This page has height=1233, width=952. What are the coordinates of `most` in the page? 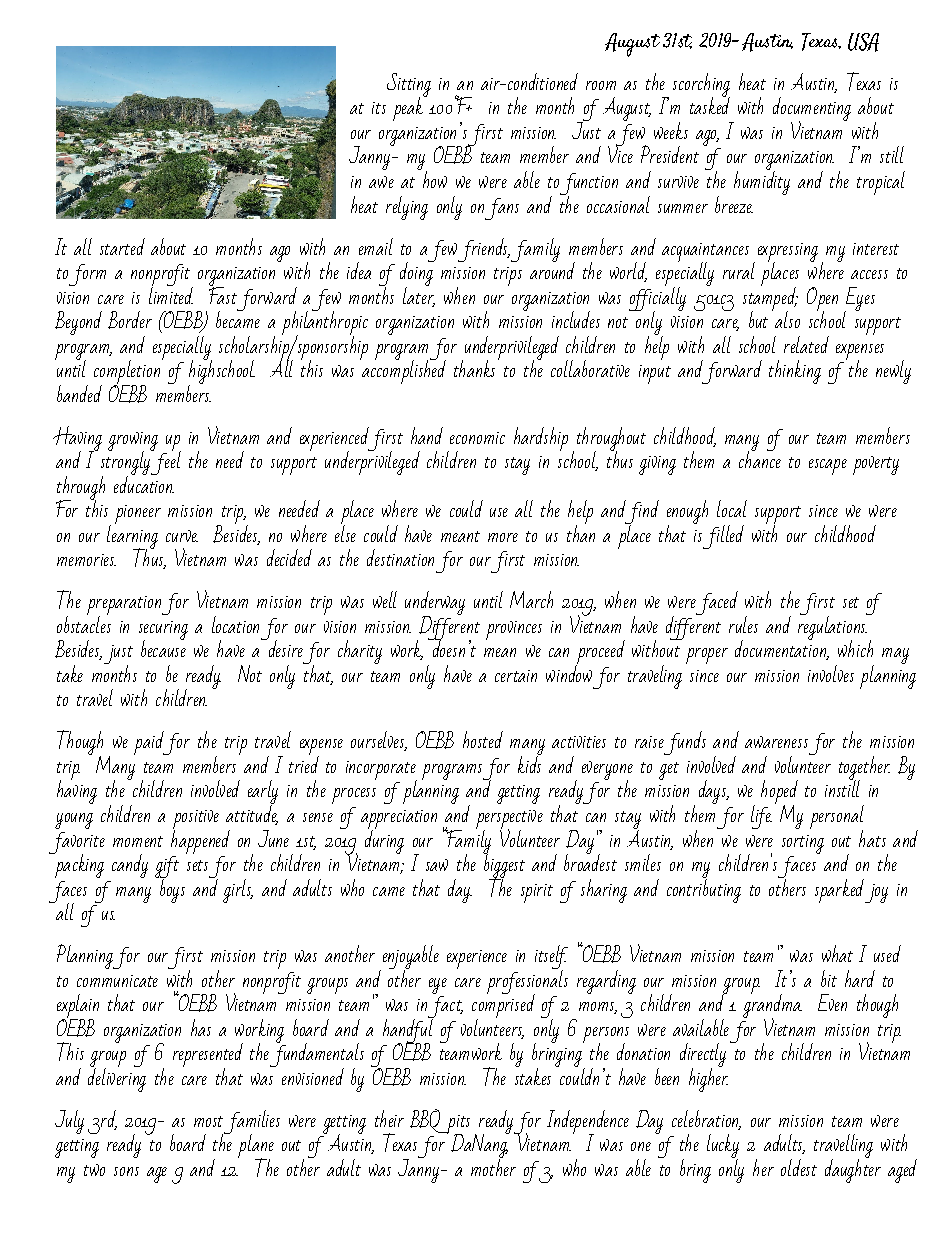 It's located at (208, 1121).
